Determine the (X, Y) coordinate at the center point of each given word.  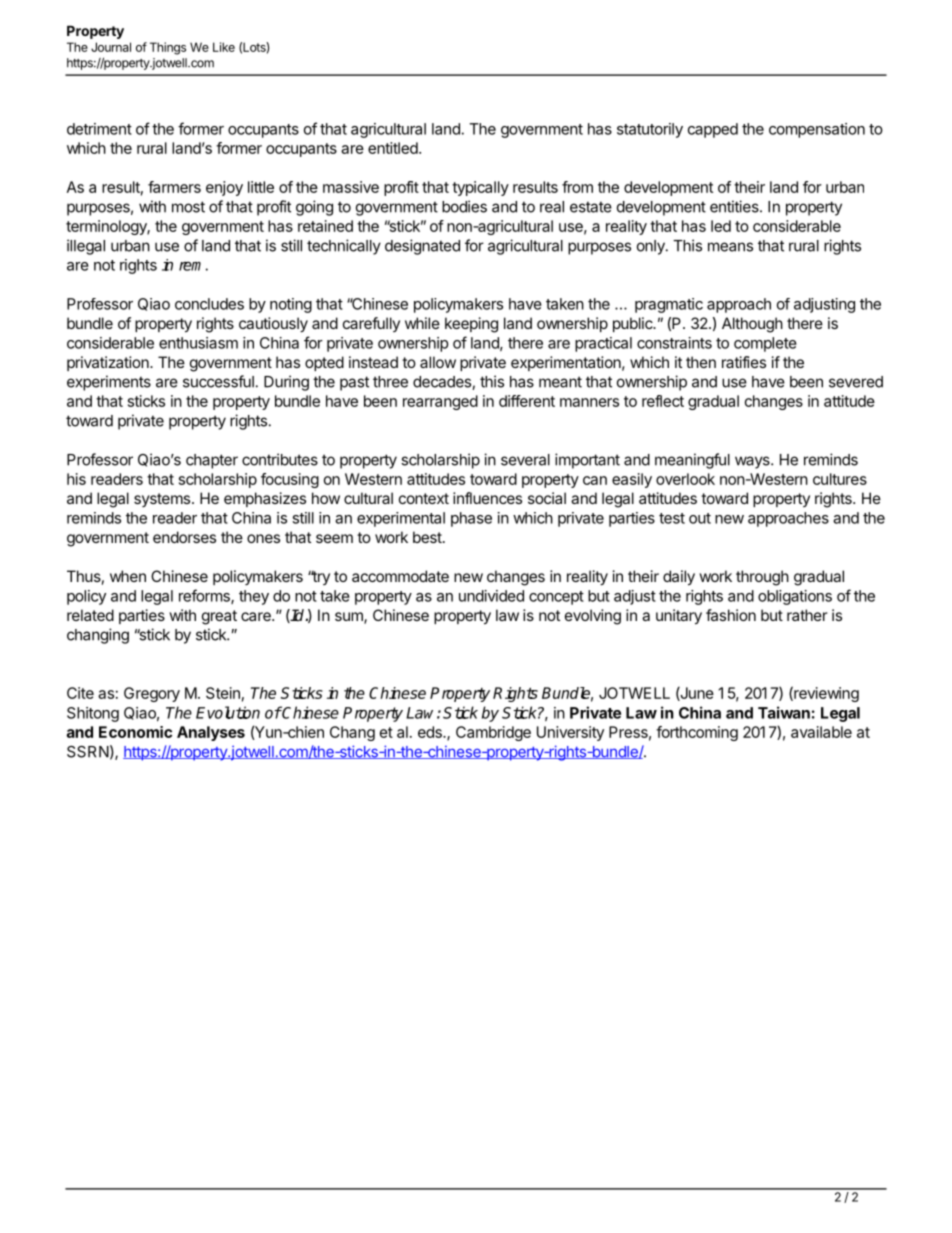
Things (168, 48)
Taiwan (784, 712)
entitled (394, 148)
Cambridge (493, 733)
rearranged (440, 402)
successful (218, 381)
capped (713, 130)
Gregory (152, 694)
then (701, 362)
